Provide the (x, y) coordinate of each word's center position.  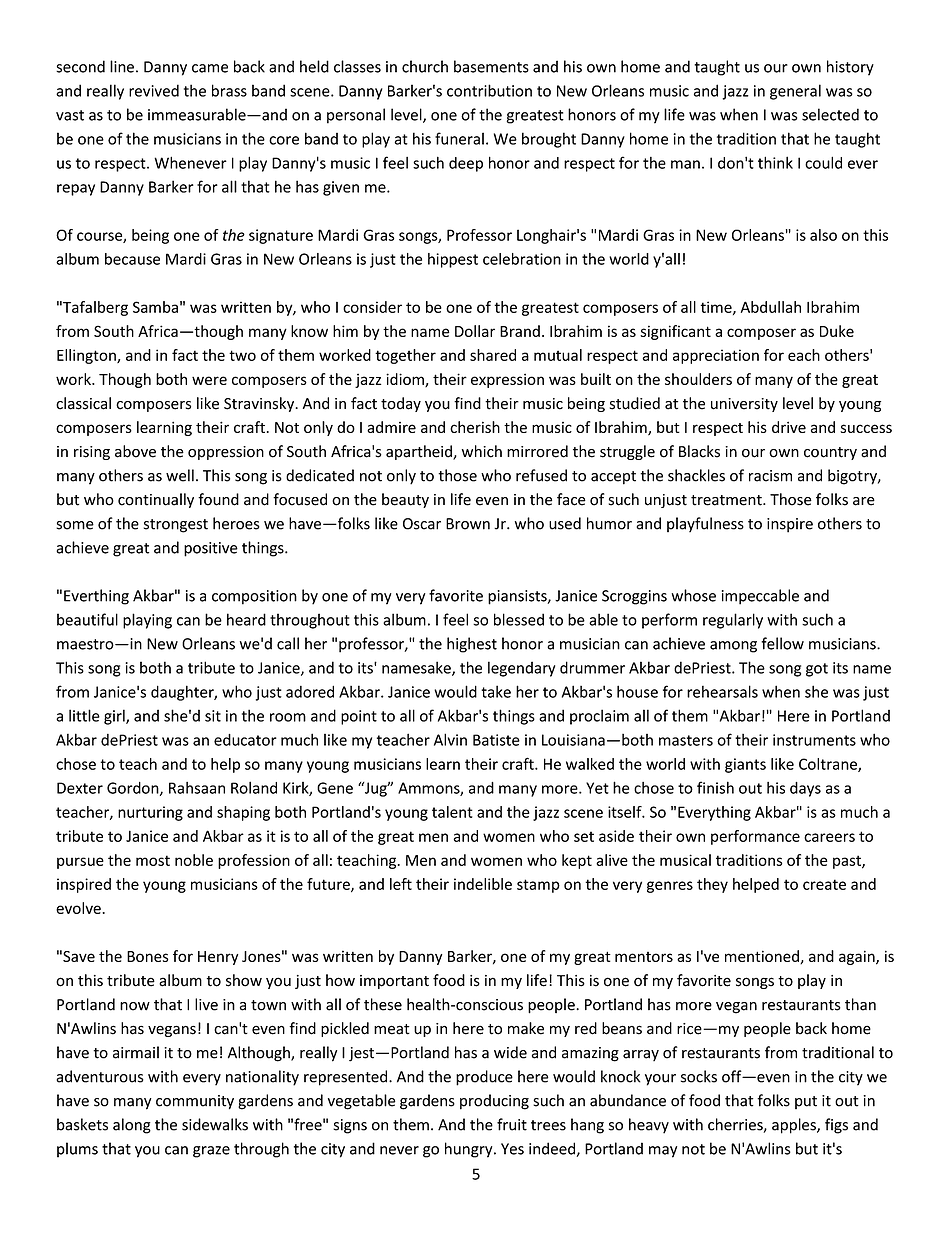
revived (154, 90)
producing (494, 1102)
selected (830, 114)
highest (472, 645)
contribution (489, 90)
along (132, 1126)
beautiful (87, 619)
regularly (733, 621)
